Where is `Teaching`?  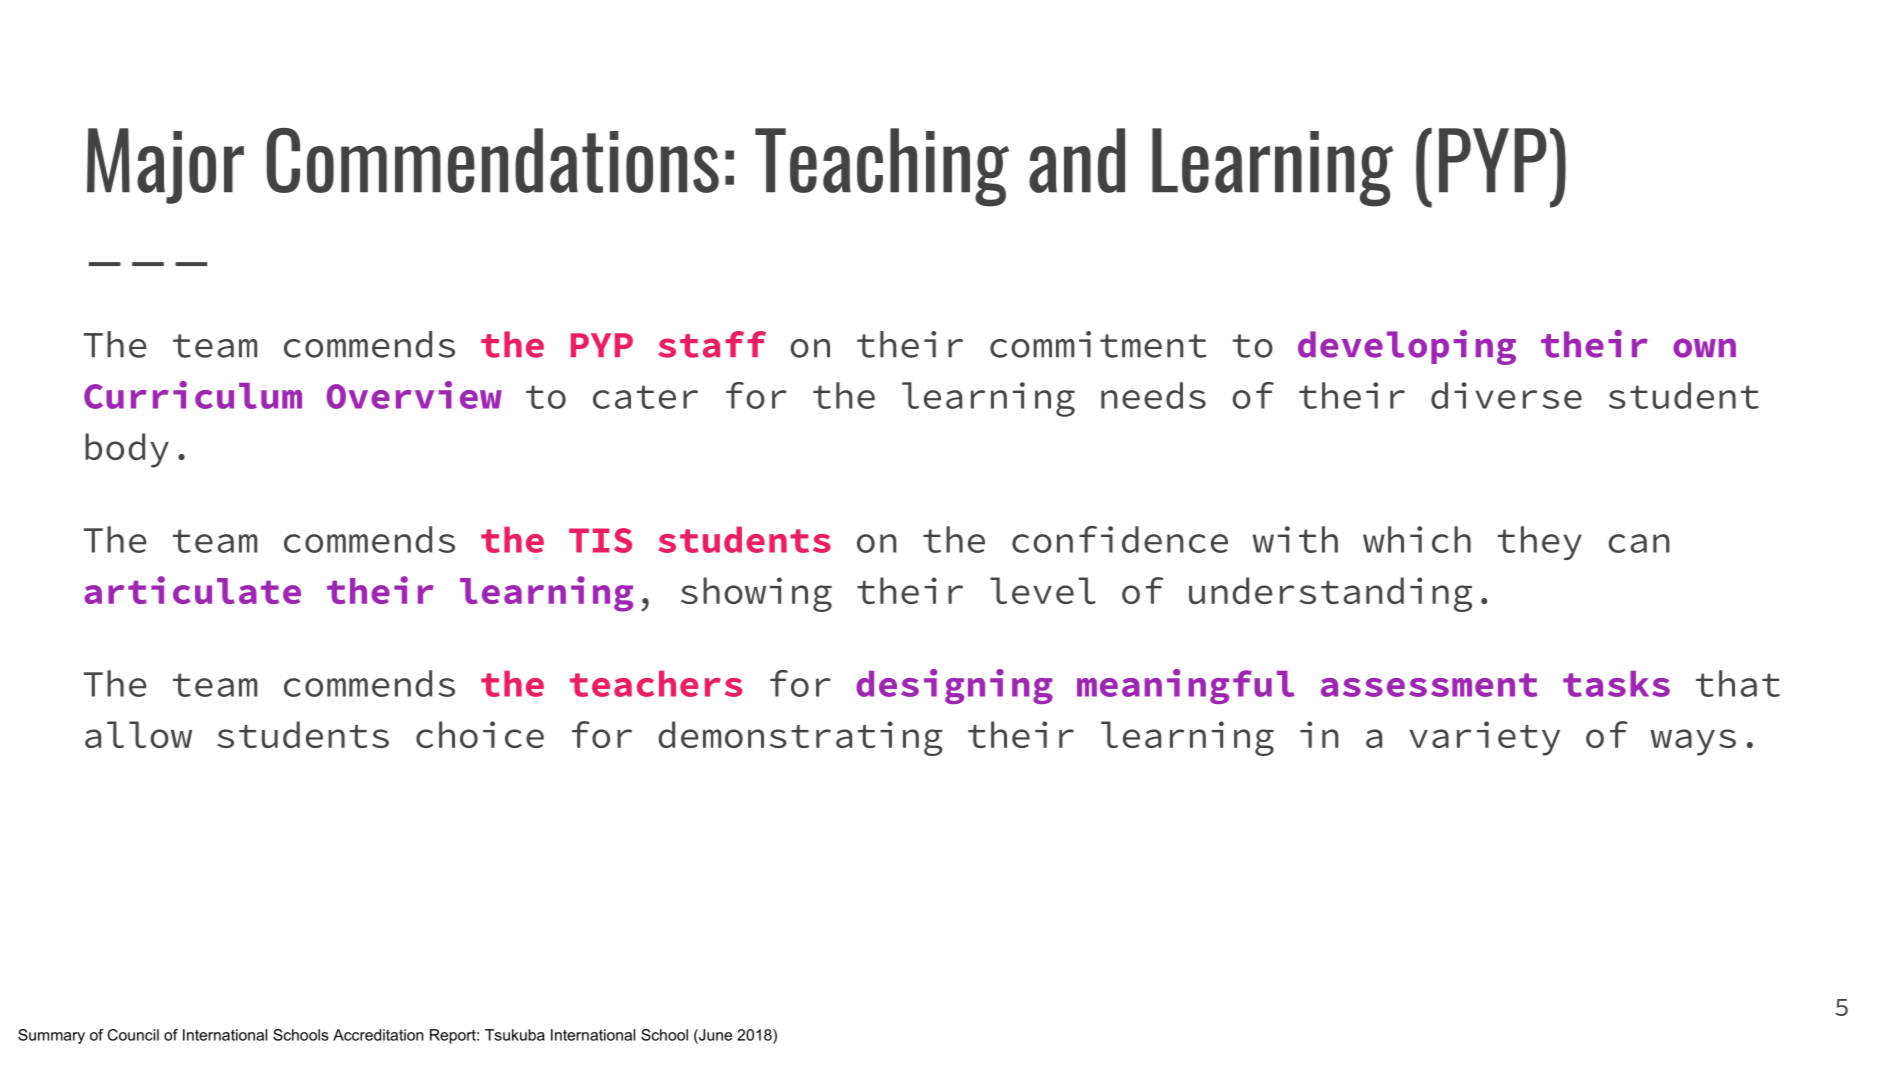 Teaching is located at coordinates (882, 167).
